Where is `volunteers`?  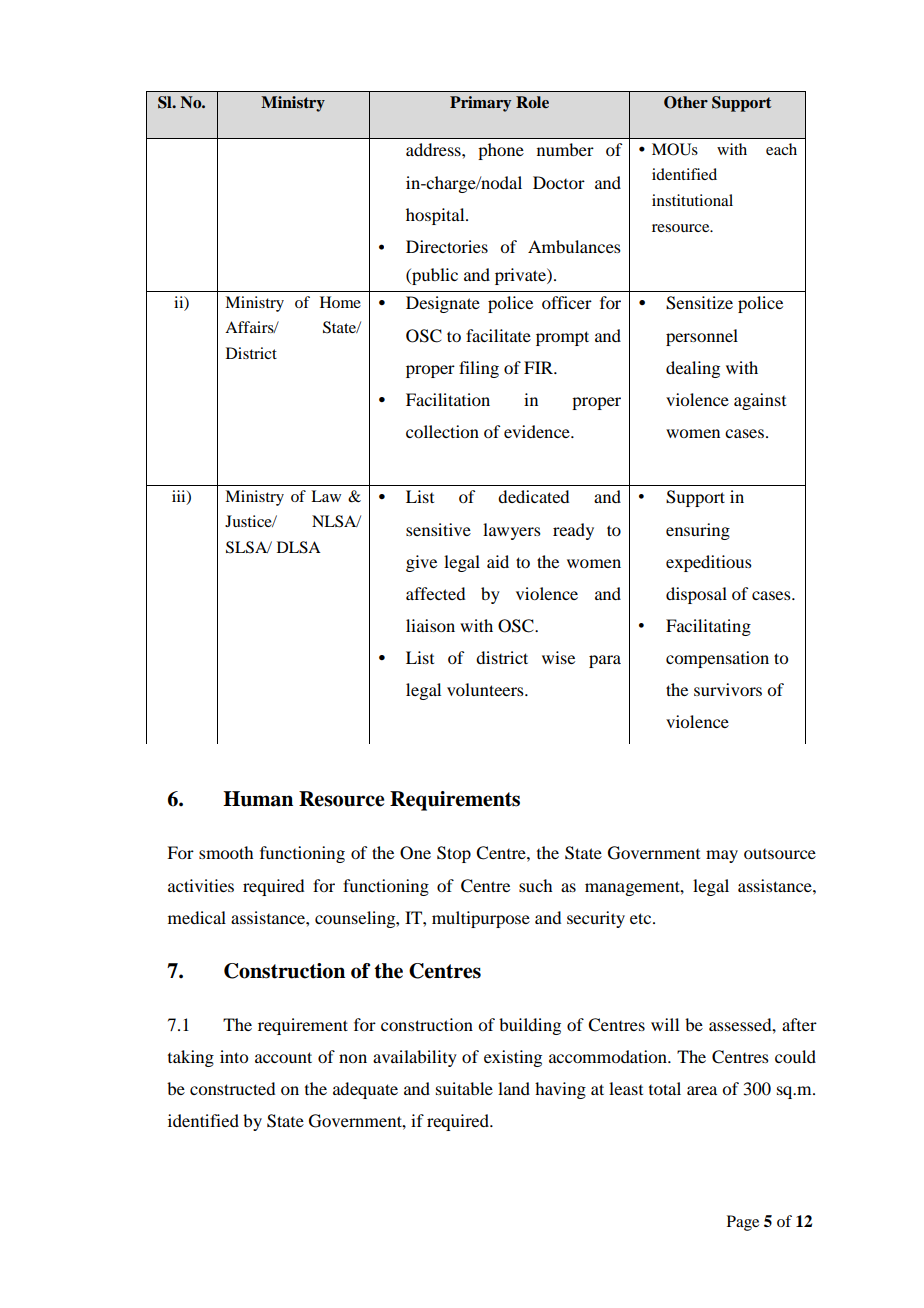 volunteers is located at coordinates (486, 689).
